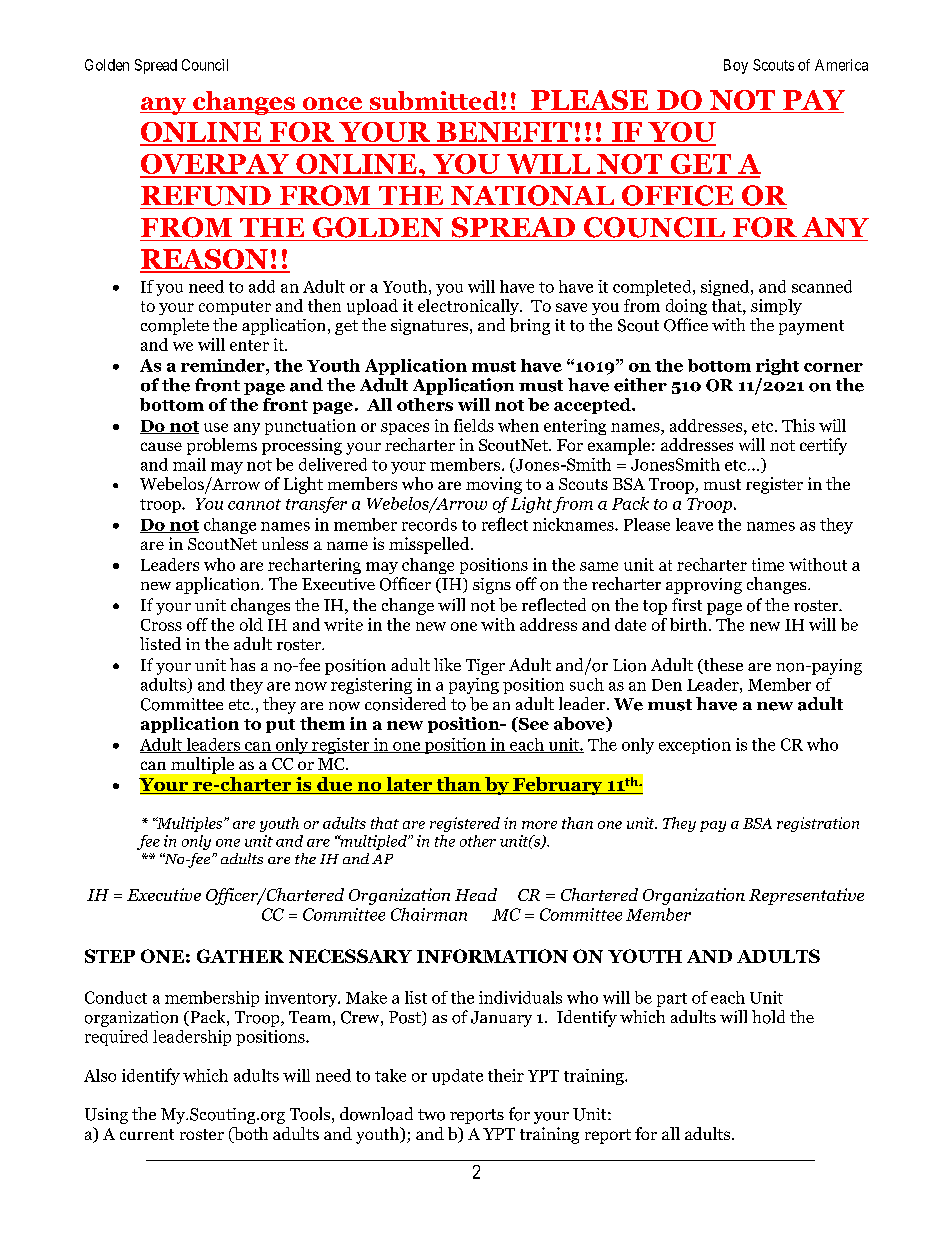  I want to click on REFUND, so click(206, 196).
